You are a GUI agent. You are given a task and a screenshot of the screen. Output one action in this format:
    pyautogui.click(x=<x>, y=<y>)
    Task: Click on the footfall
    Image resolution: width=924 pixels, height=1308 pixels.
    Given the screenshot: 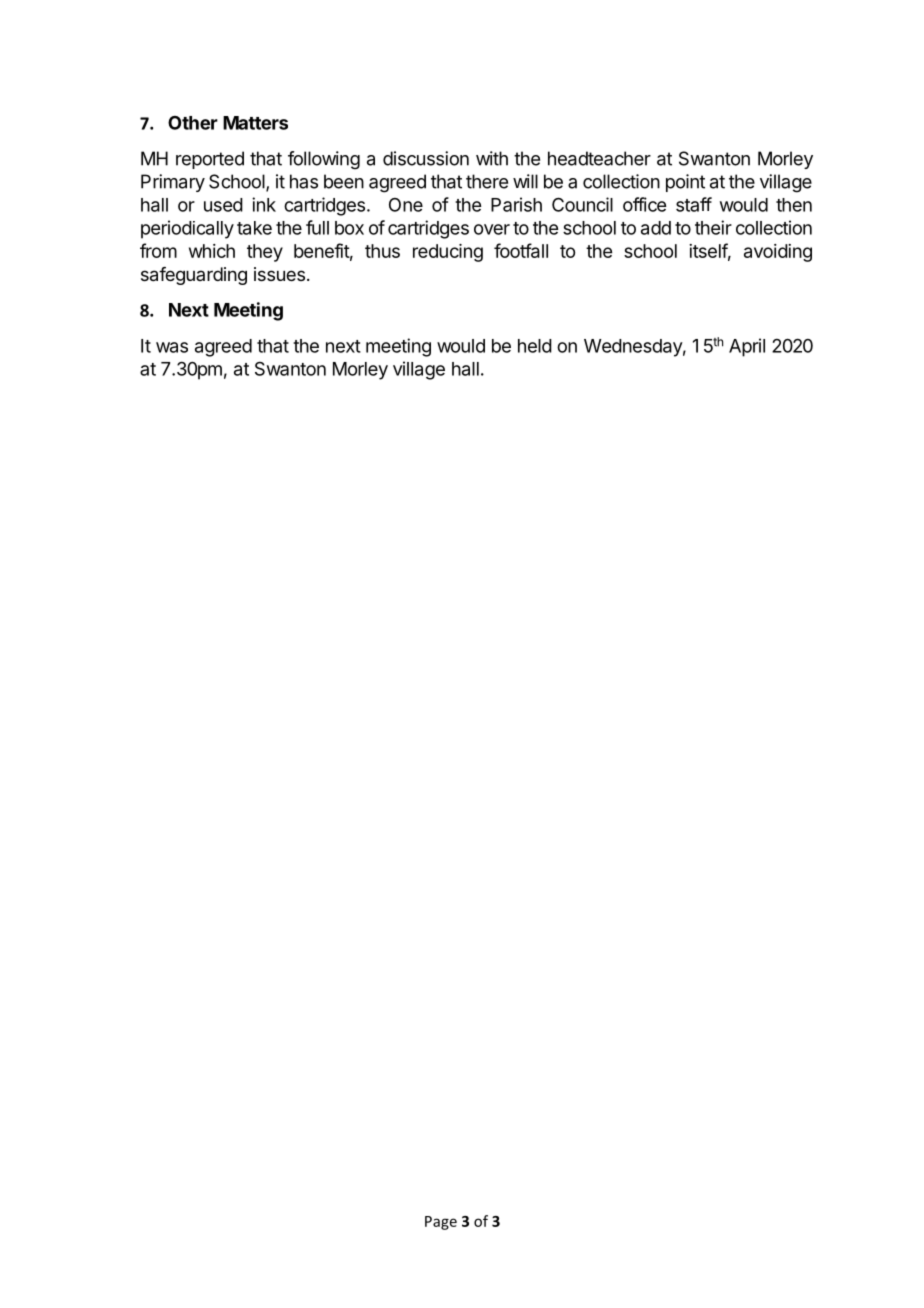 What is the action you would take?
    pyautogui.click(x=521, y=250)
